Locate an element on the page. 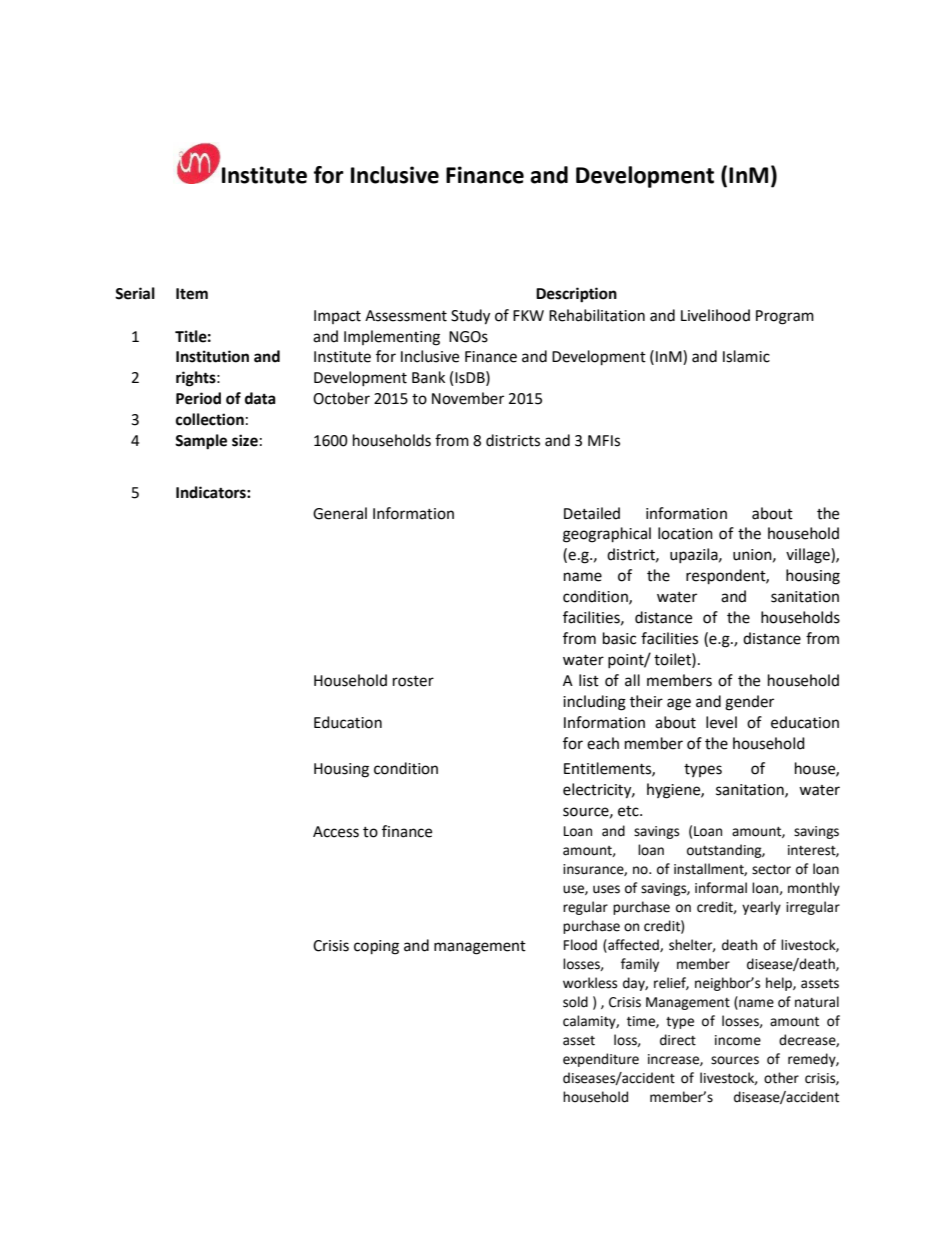  Sample is located at coordinates (201, 442).
